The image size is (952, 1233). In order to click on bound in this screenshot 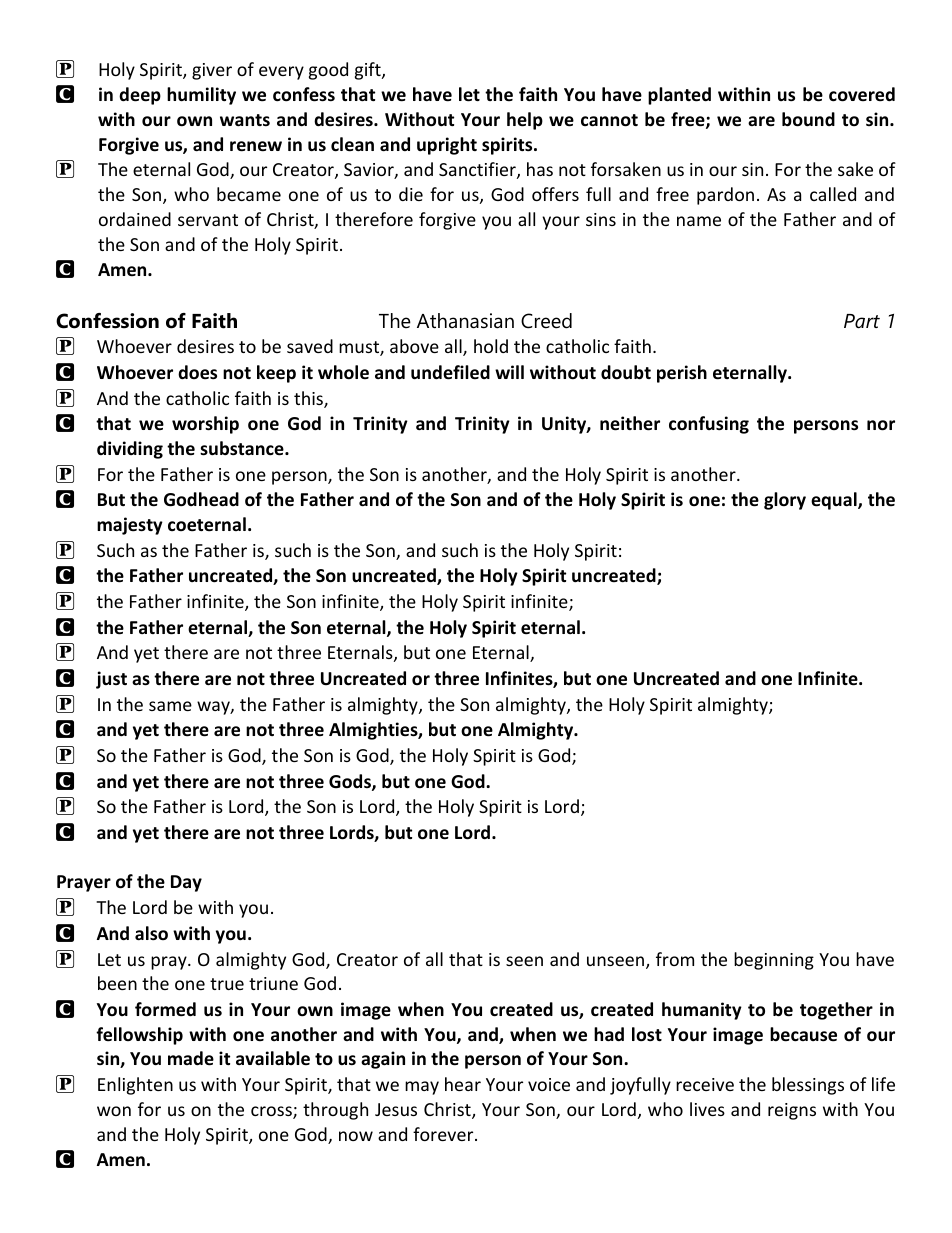, I will do `click(808, 119)`.
